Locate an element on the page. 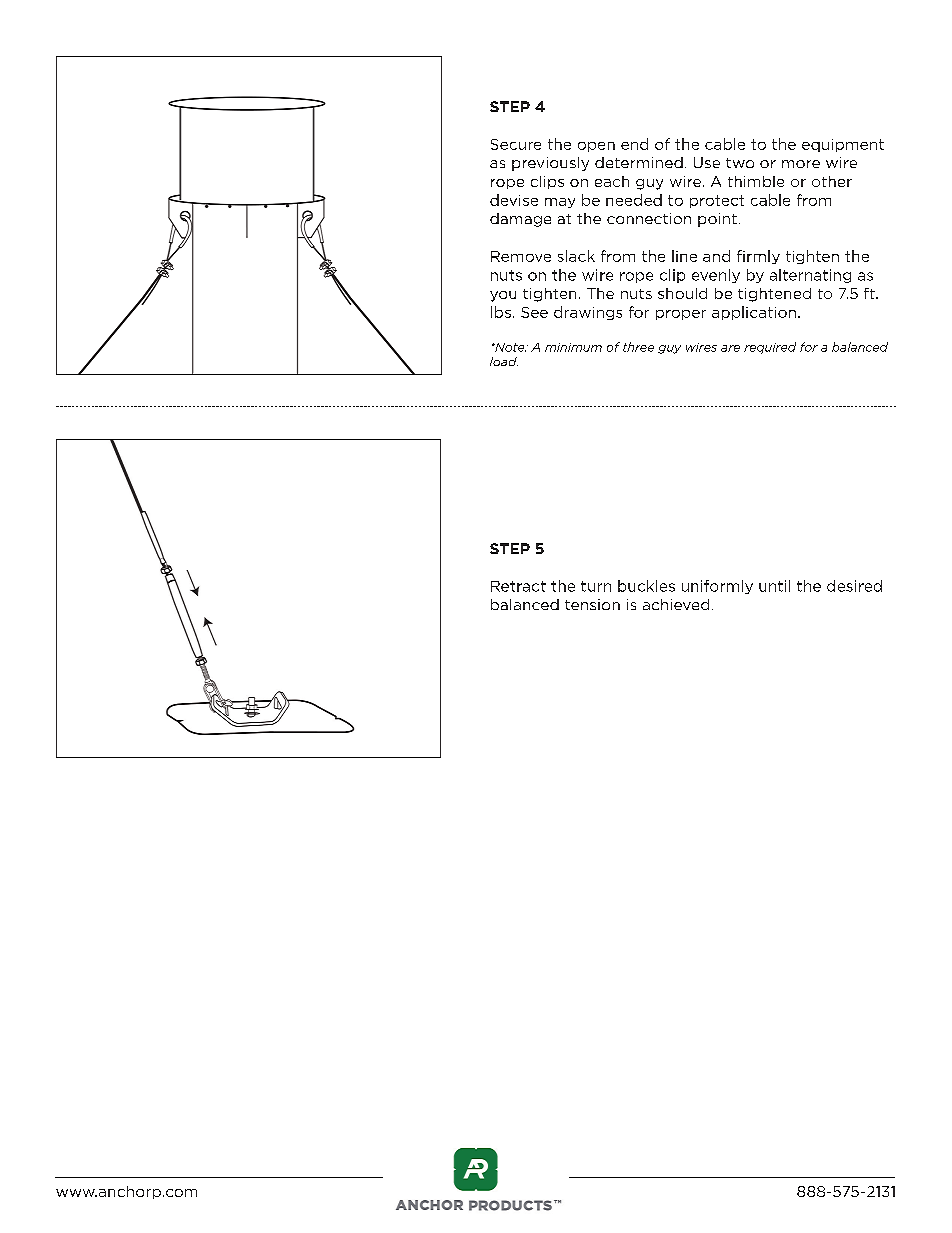 Image resolution: width=952 pixels, height=1233 pixels. alternating is located at coordinates (810, 276).
